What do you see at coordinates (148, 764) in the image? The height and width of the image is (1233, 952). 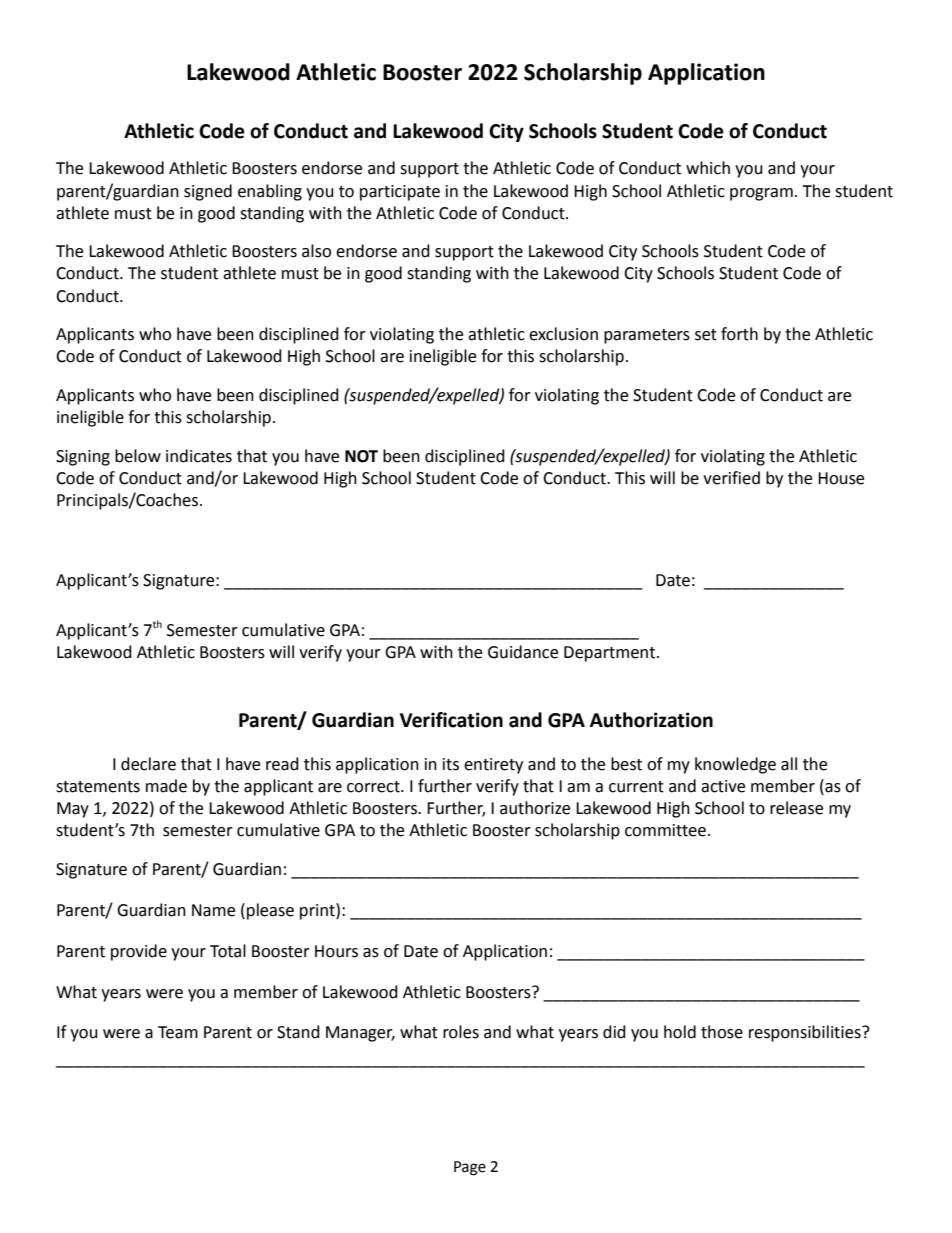 I see `declare` at bounding box center [148, 764].
